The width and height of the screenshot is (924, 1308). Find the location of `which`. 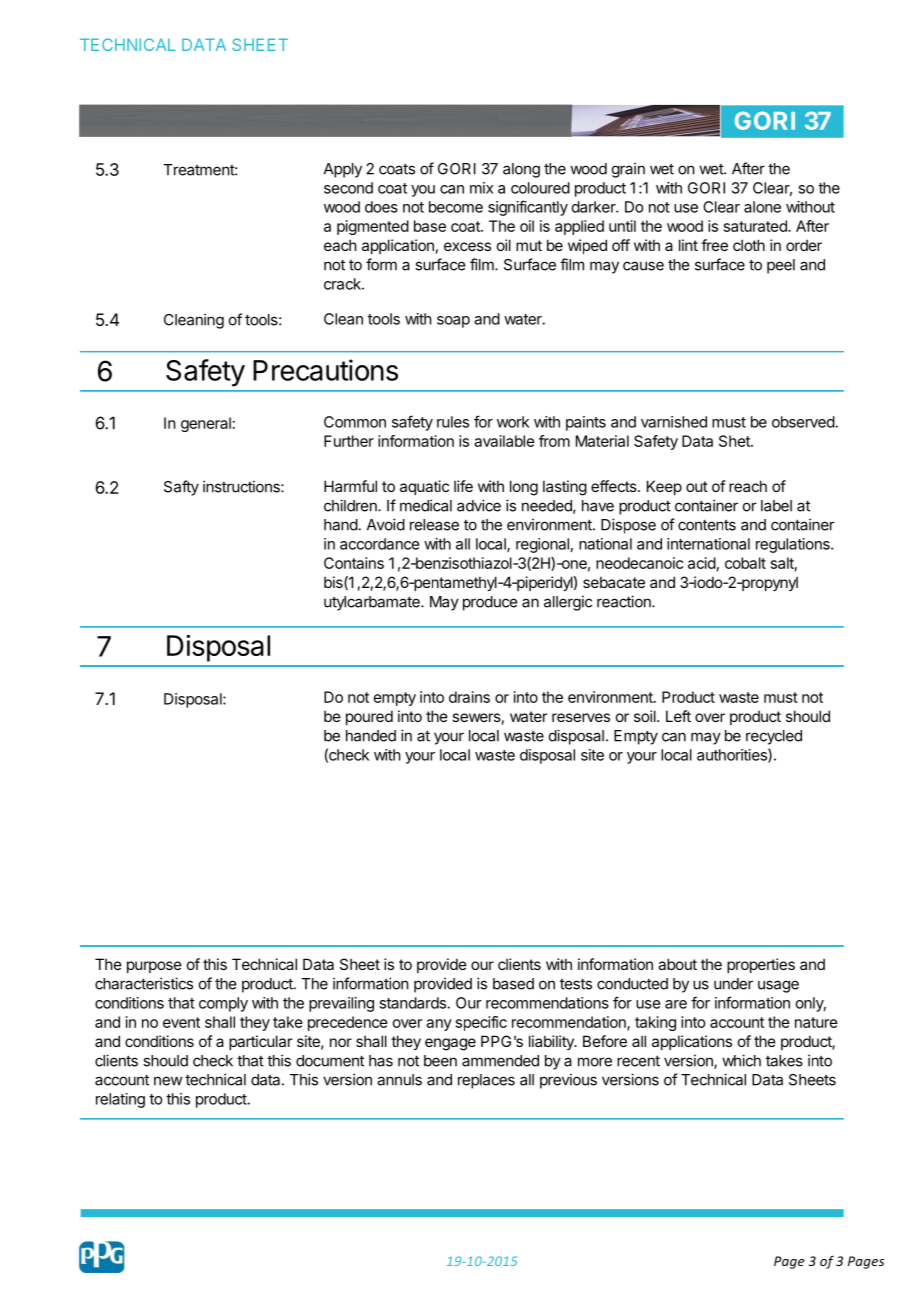

which is located at coordinates (741, 1060).
